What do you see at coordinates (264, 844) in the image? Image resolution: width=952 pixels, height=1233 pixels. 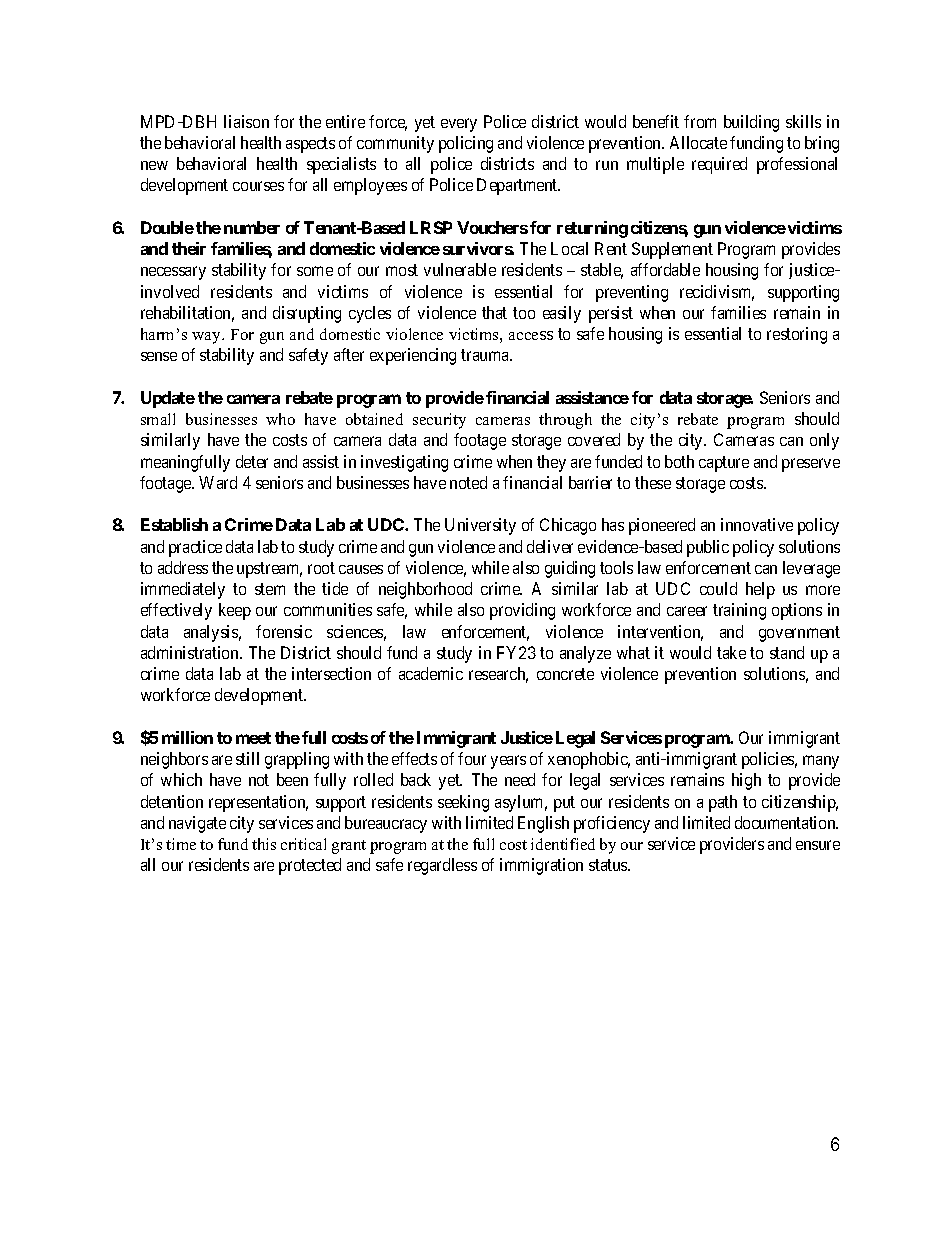 I see `this` at bounding box center [264, 844].
